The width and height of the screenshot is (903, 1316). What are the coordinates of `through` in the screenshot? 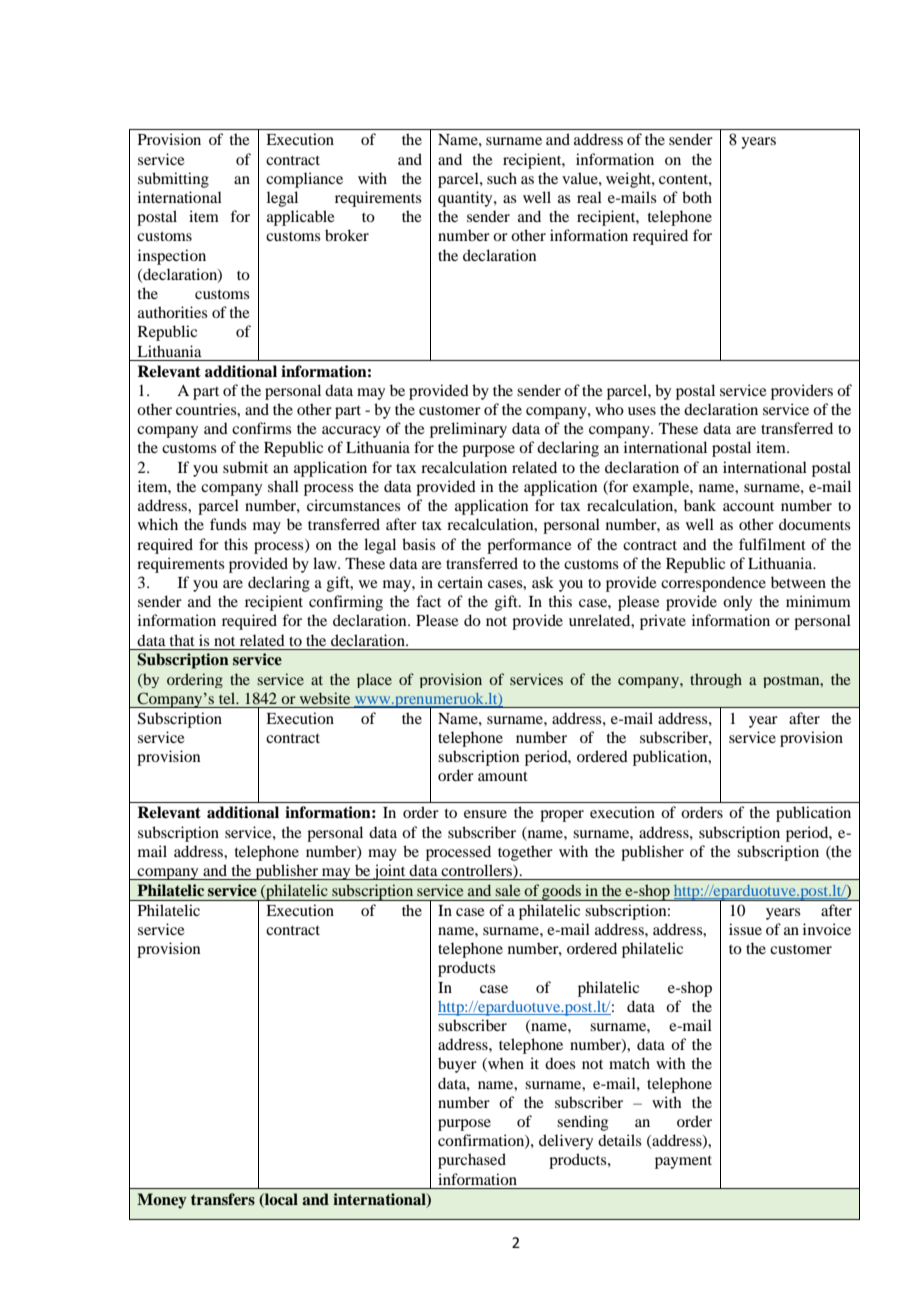 It's located at (716, 680).
